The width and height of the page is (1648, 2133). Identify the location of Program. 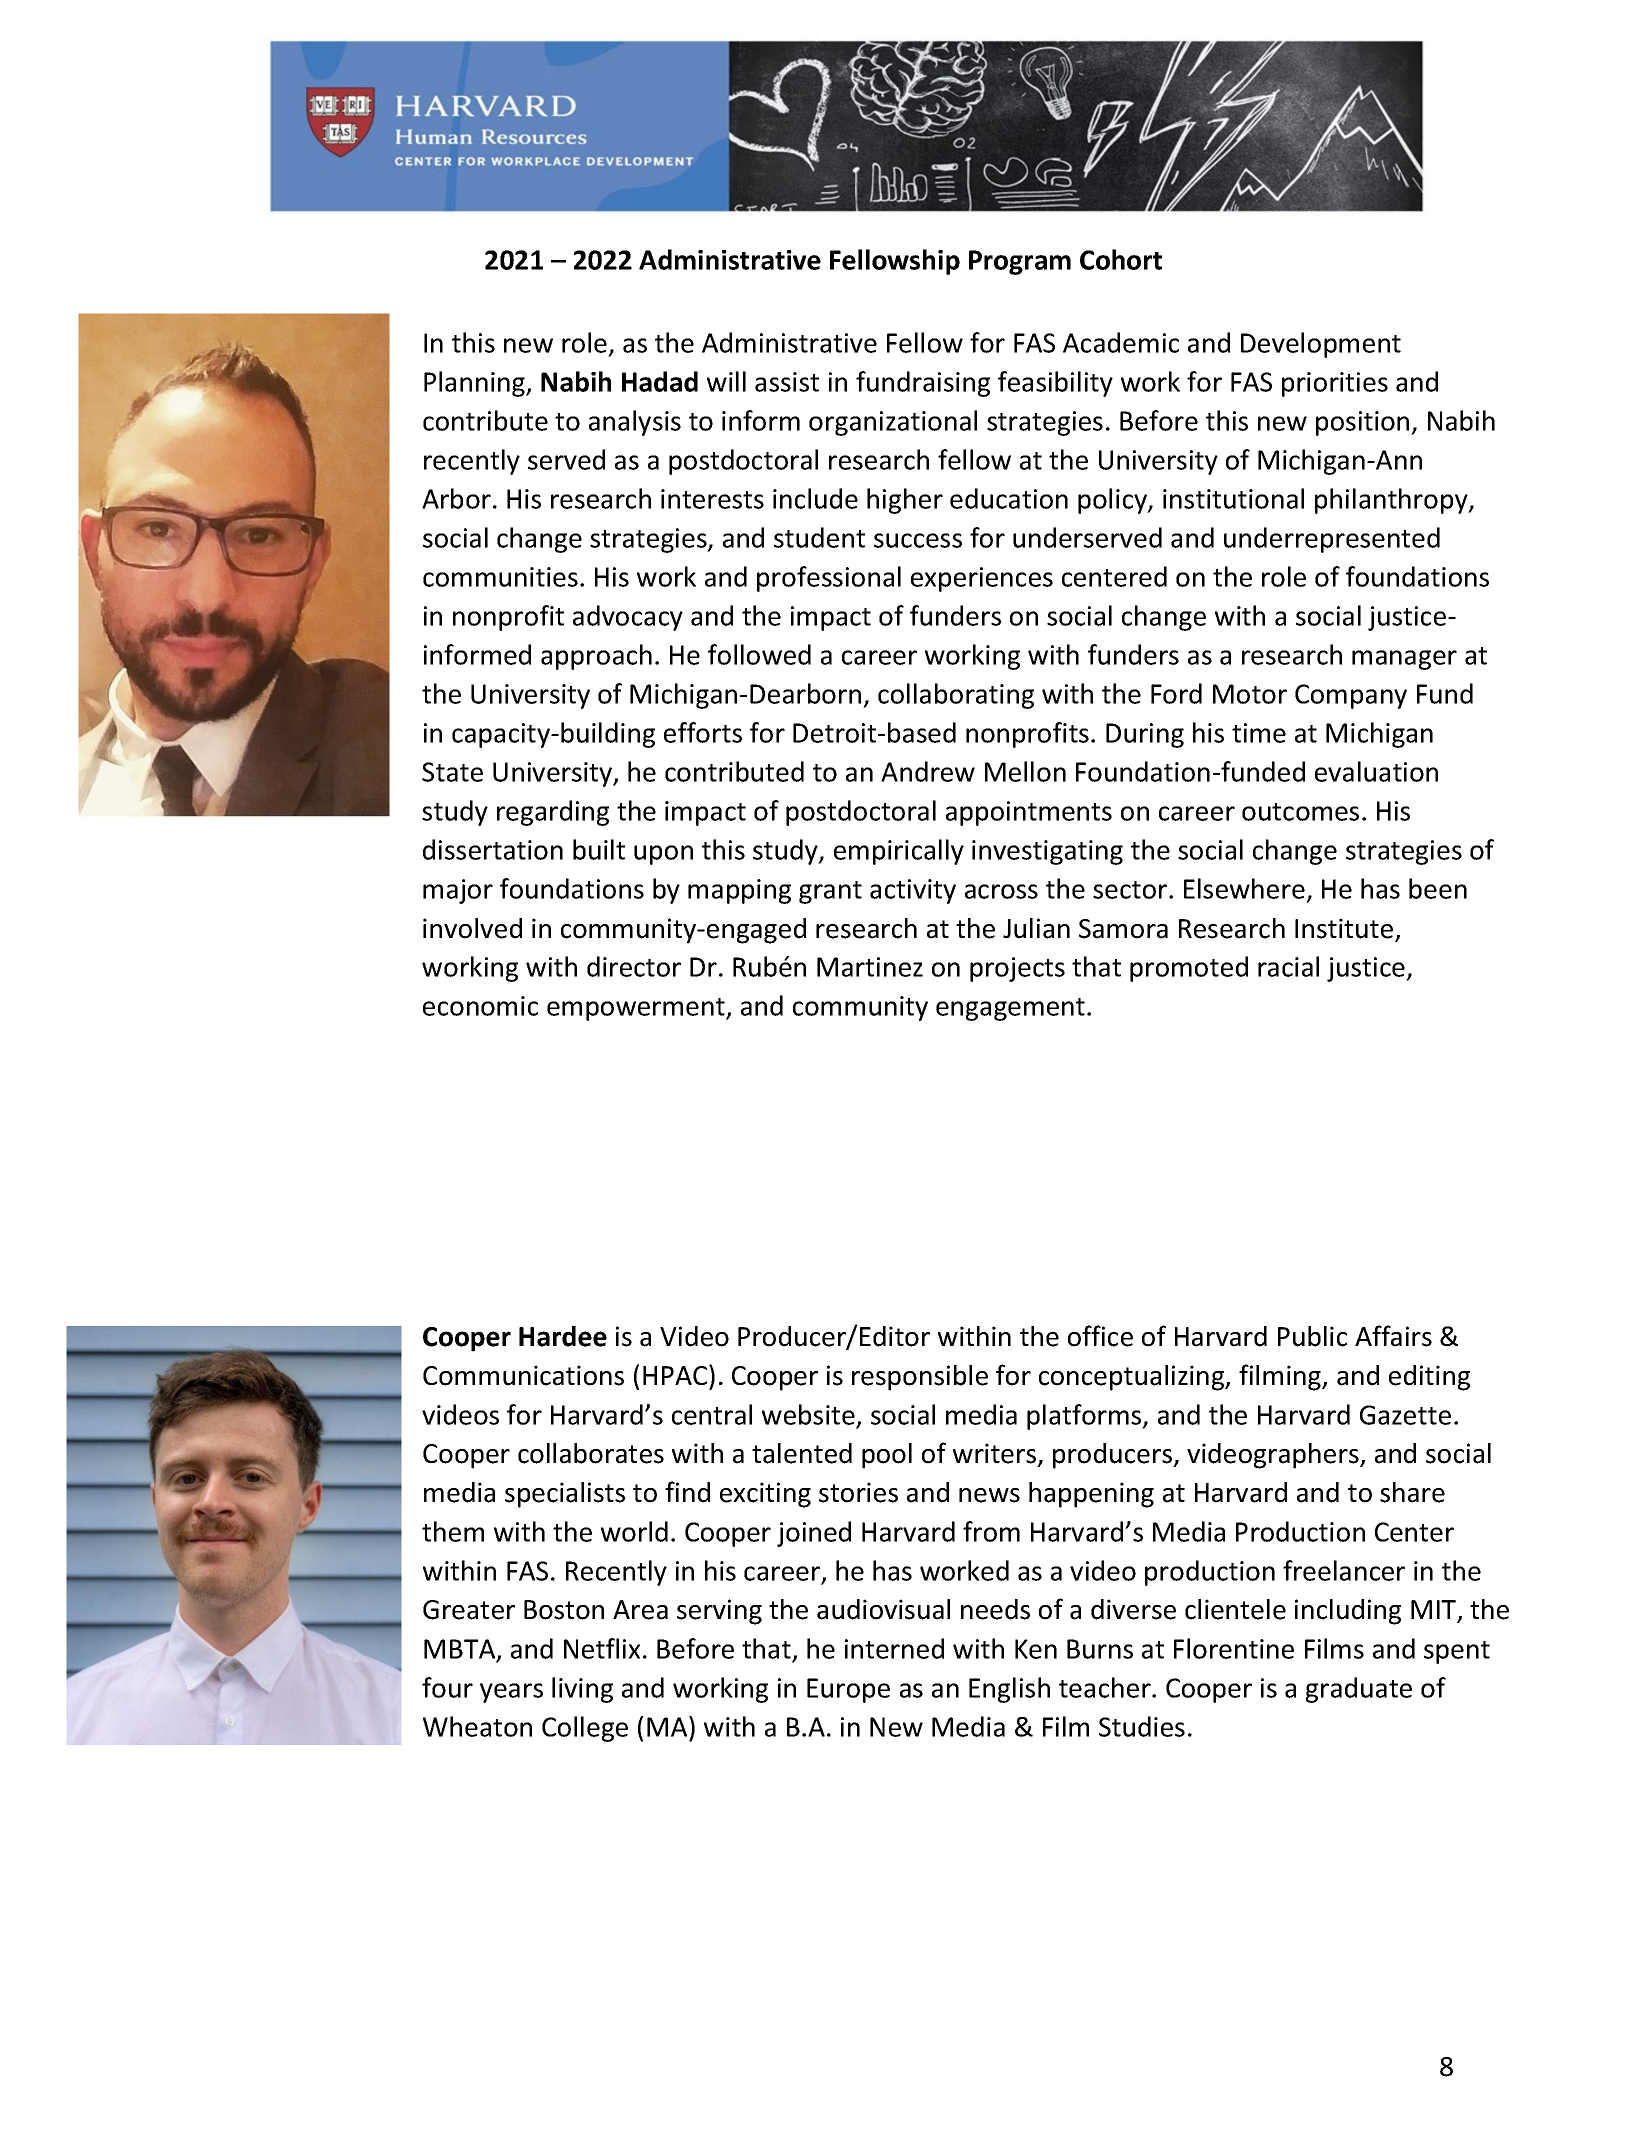
(1020, 262).
